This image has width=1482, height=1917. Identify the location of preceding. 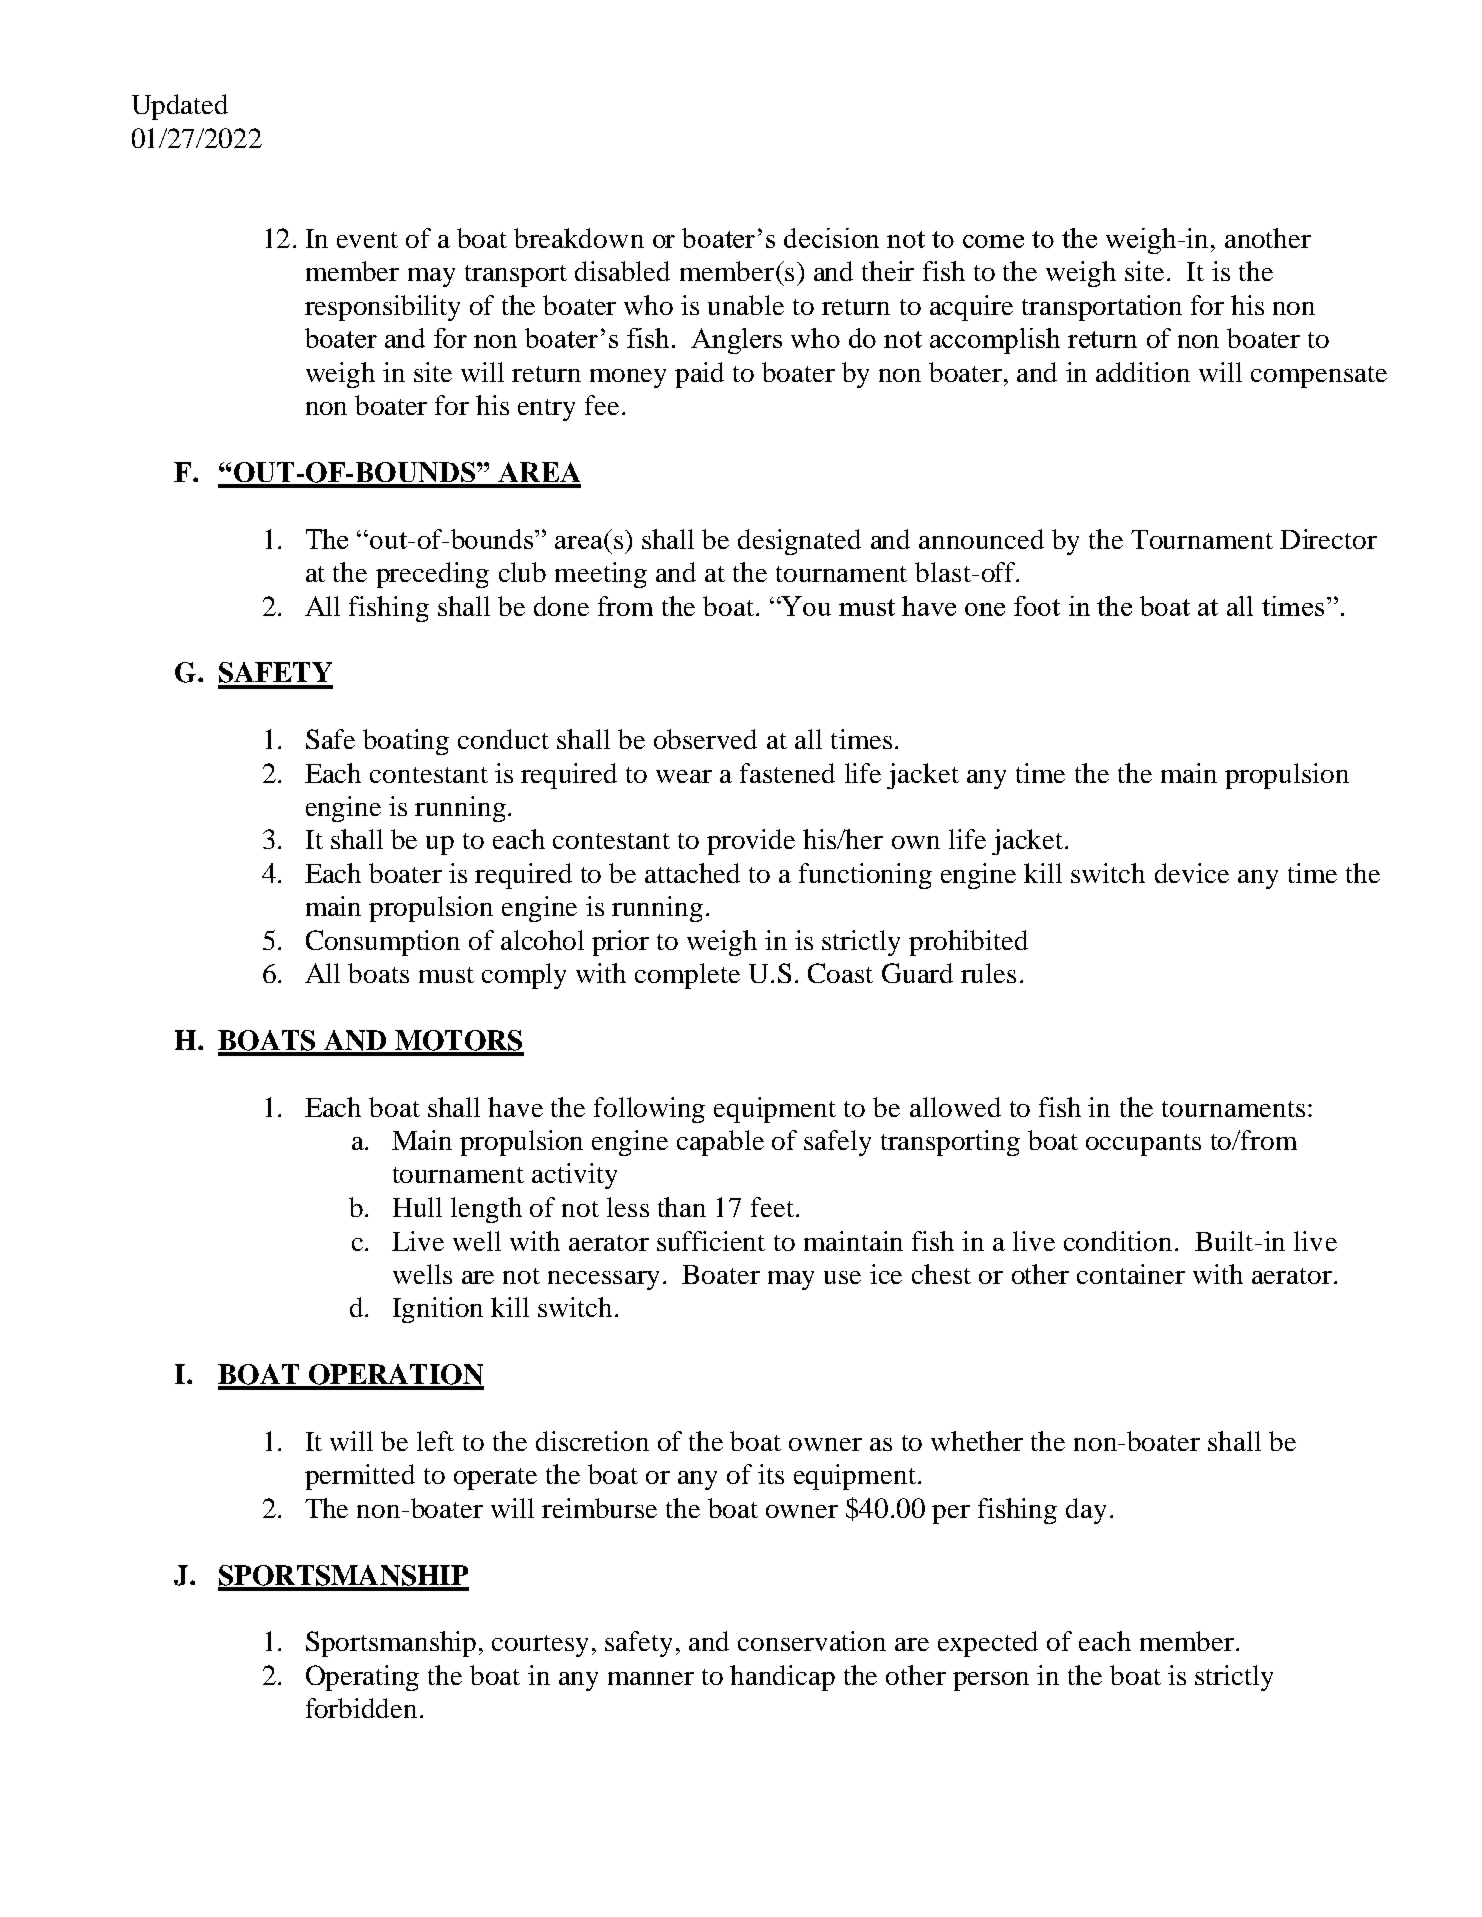
(432, 575).
